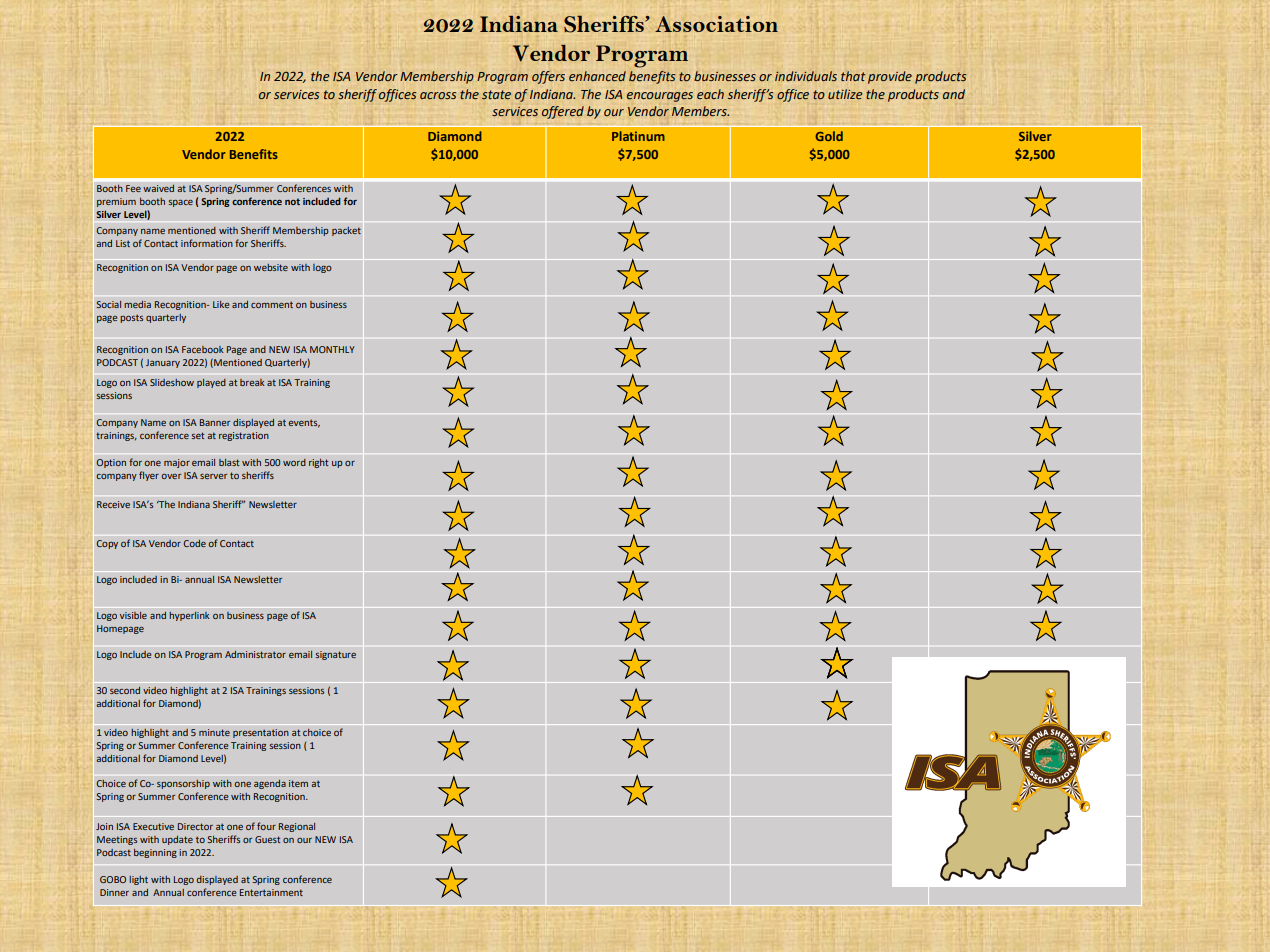  I want to click on individuals, so click(806, 76).
